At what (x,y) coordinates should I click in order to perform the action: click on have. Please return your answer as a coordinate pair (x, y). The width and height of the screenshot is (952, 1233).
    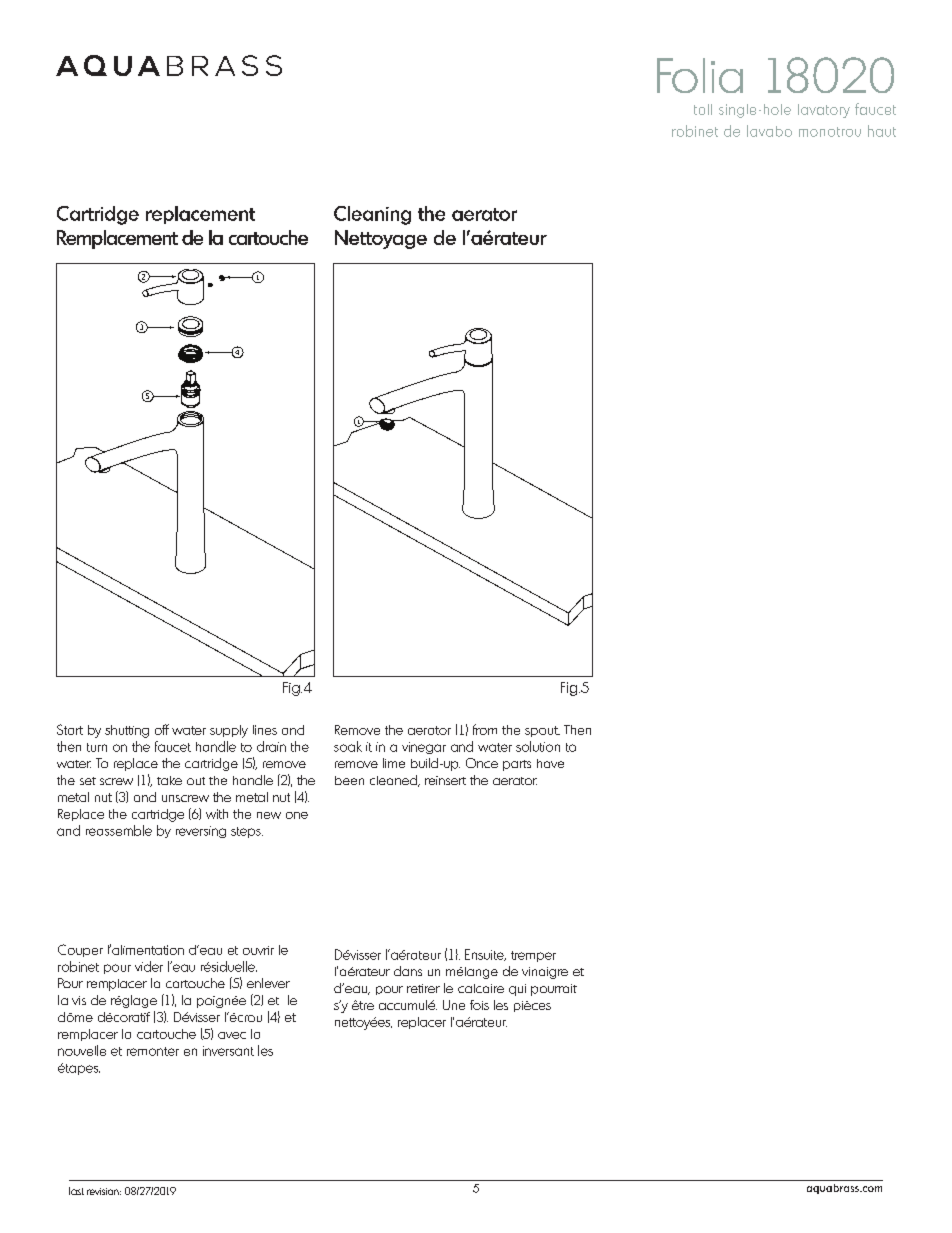
    Looking at the image, I should click on (550, 763).
